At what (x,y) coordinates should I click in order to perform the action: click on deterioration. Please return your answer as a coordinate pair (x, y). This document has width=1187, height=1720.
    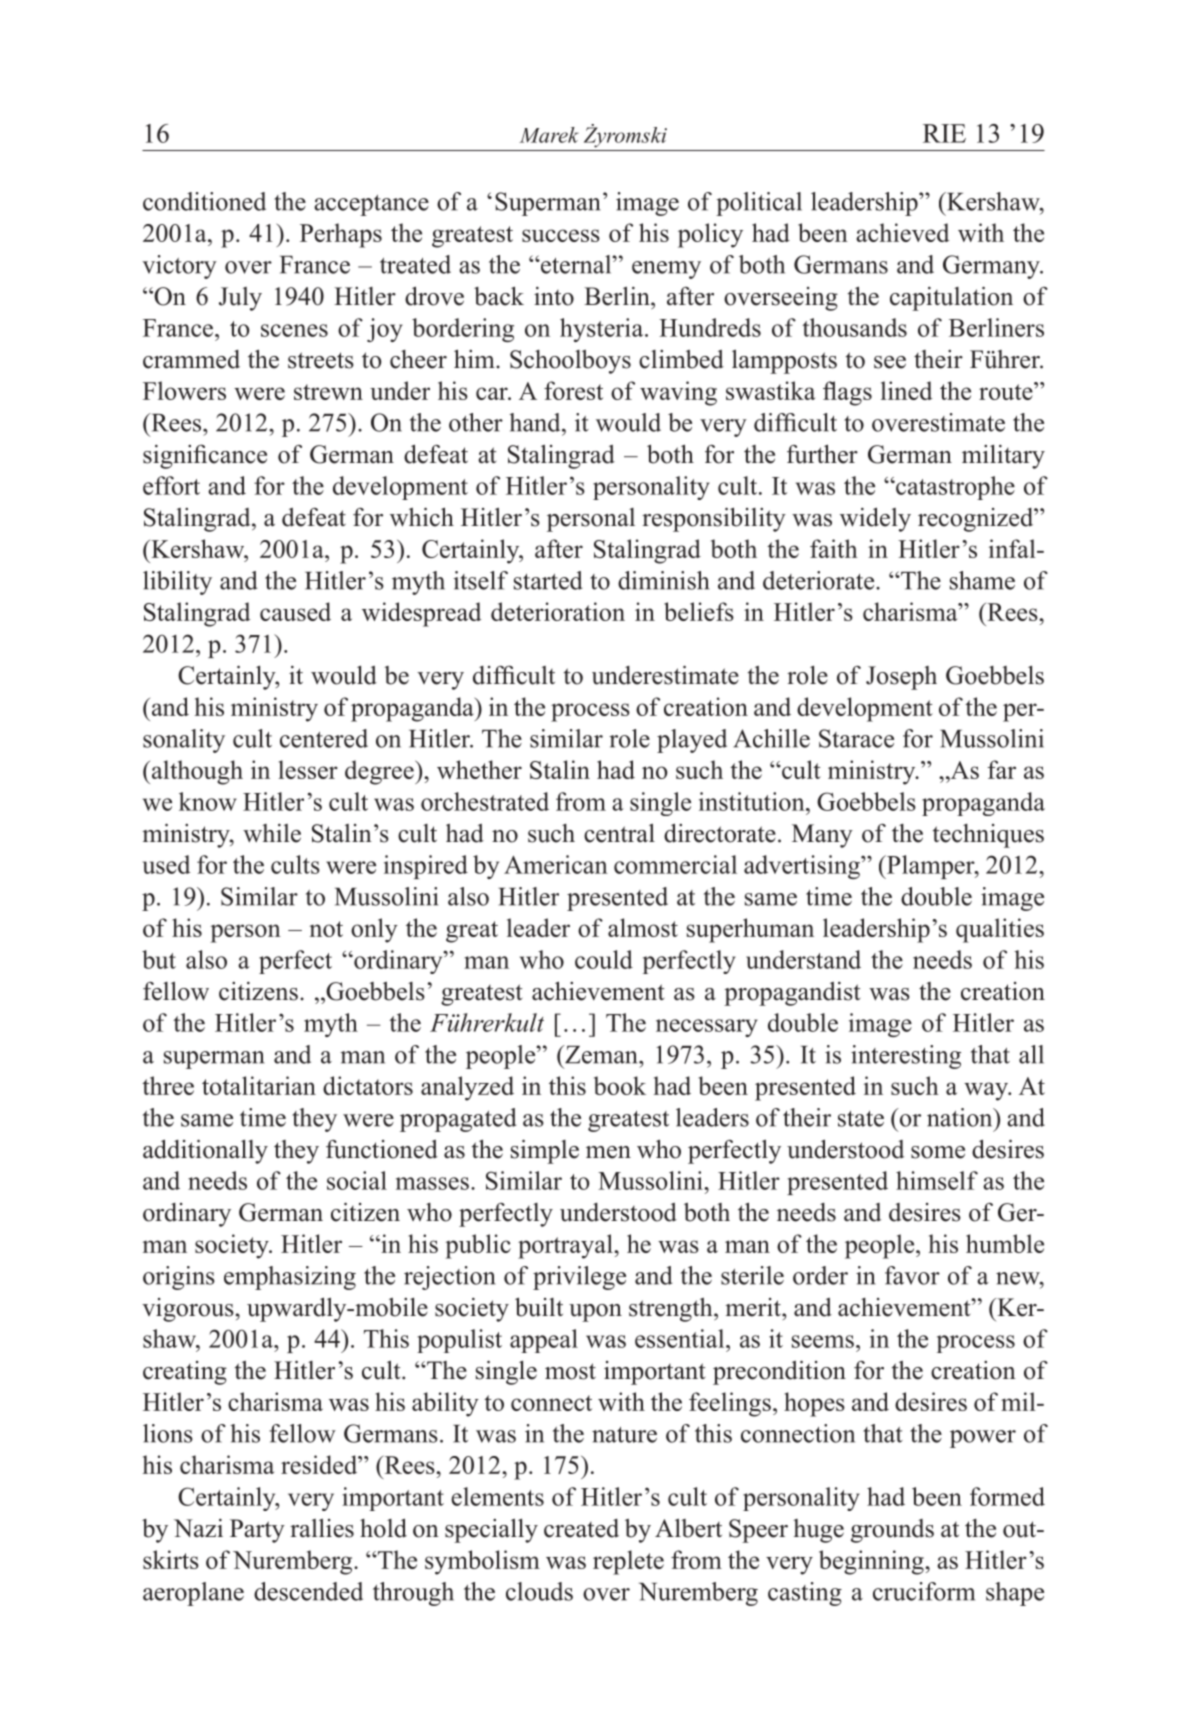
    Looking at the image, I should click on (558, 611).
